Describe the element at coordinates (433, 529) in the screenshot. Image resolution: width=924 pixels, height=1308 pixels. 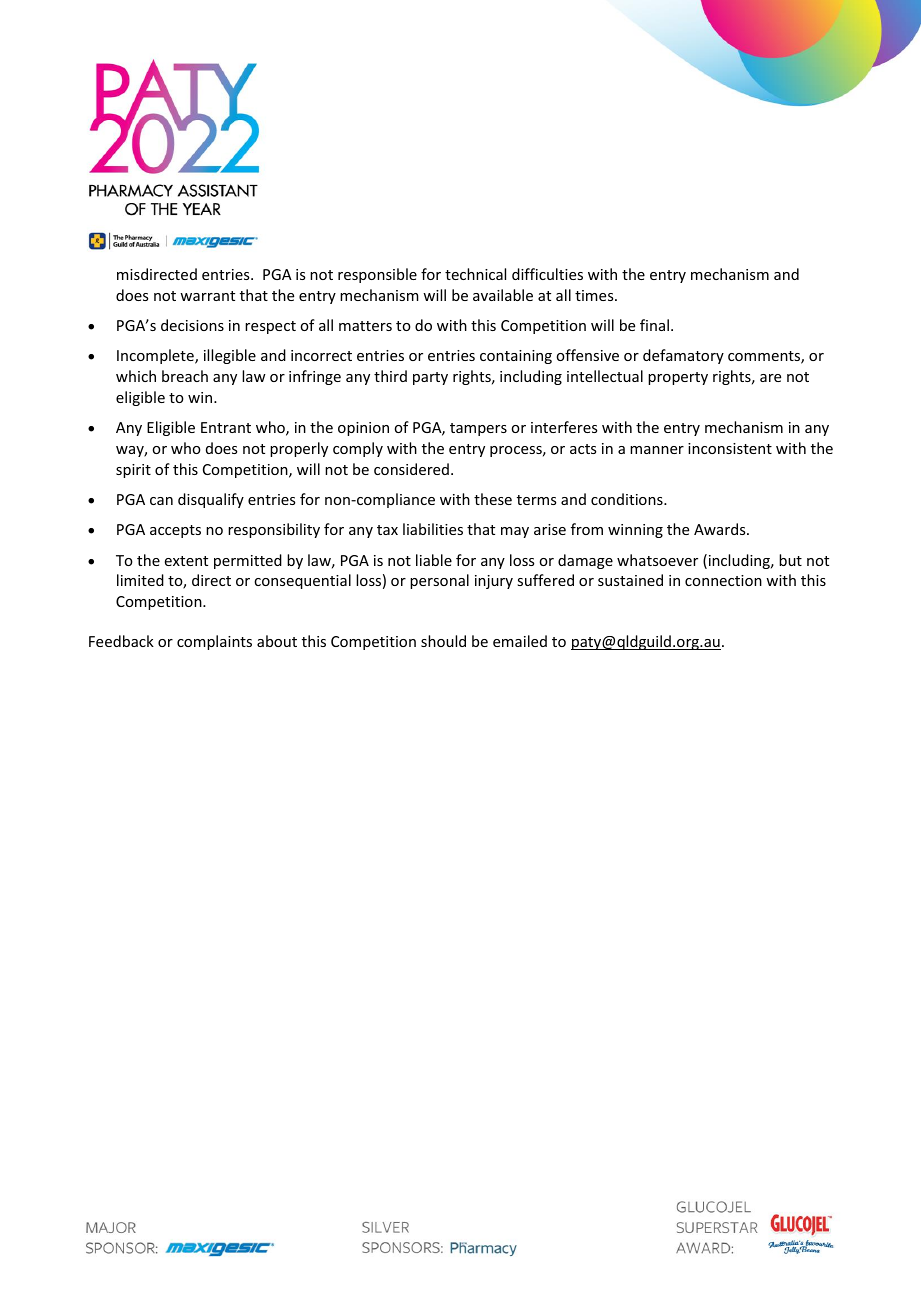
I see `liabilities` at that location.
